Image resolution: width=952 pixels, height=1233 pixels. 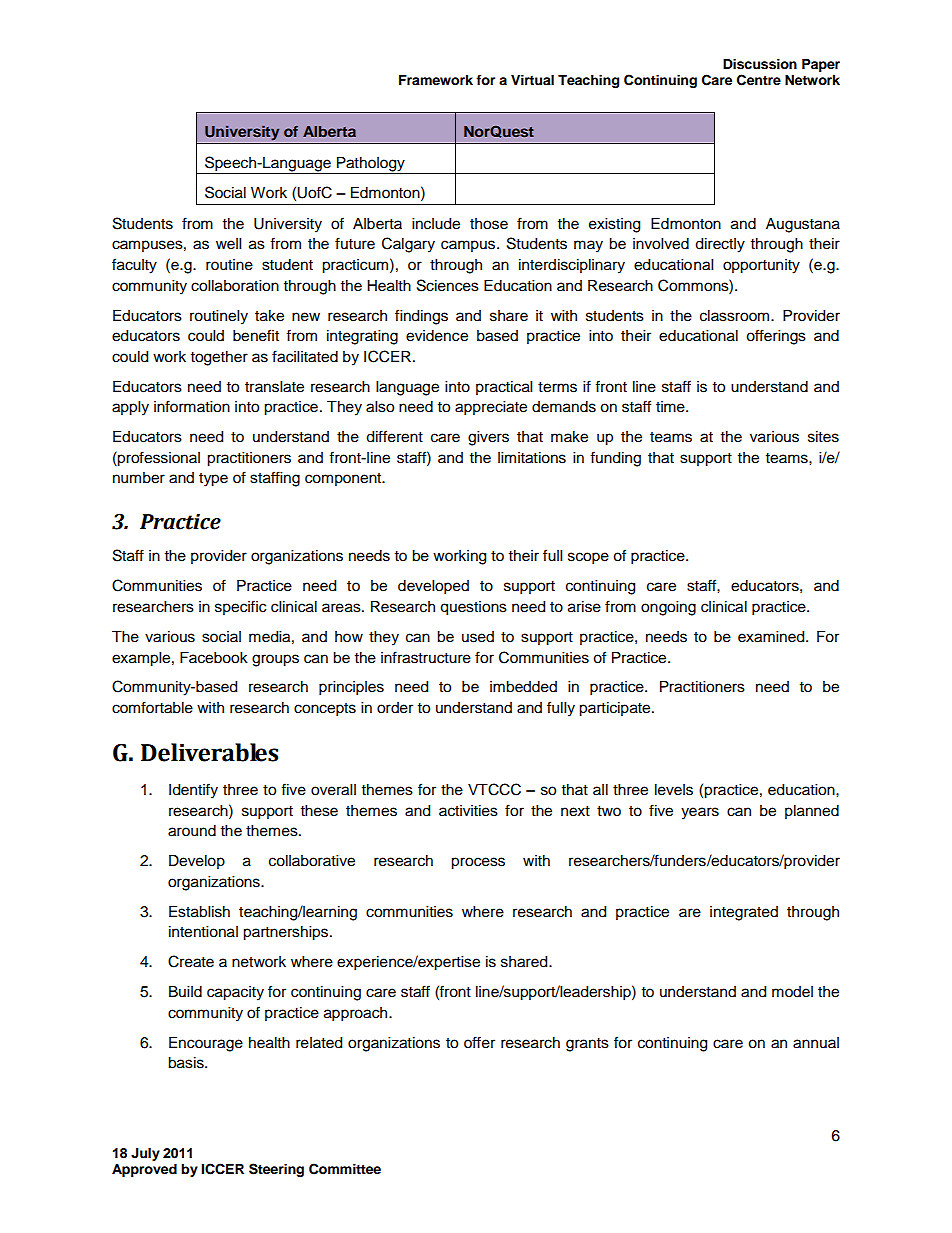 I want to click on Committee, so click(x=345, y=1169).
